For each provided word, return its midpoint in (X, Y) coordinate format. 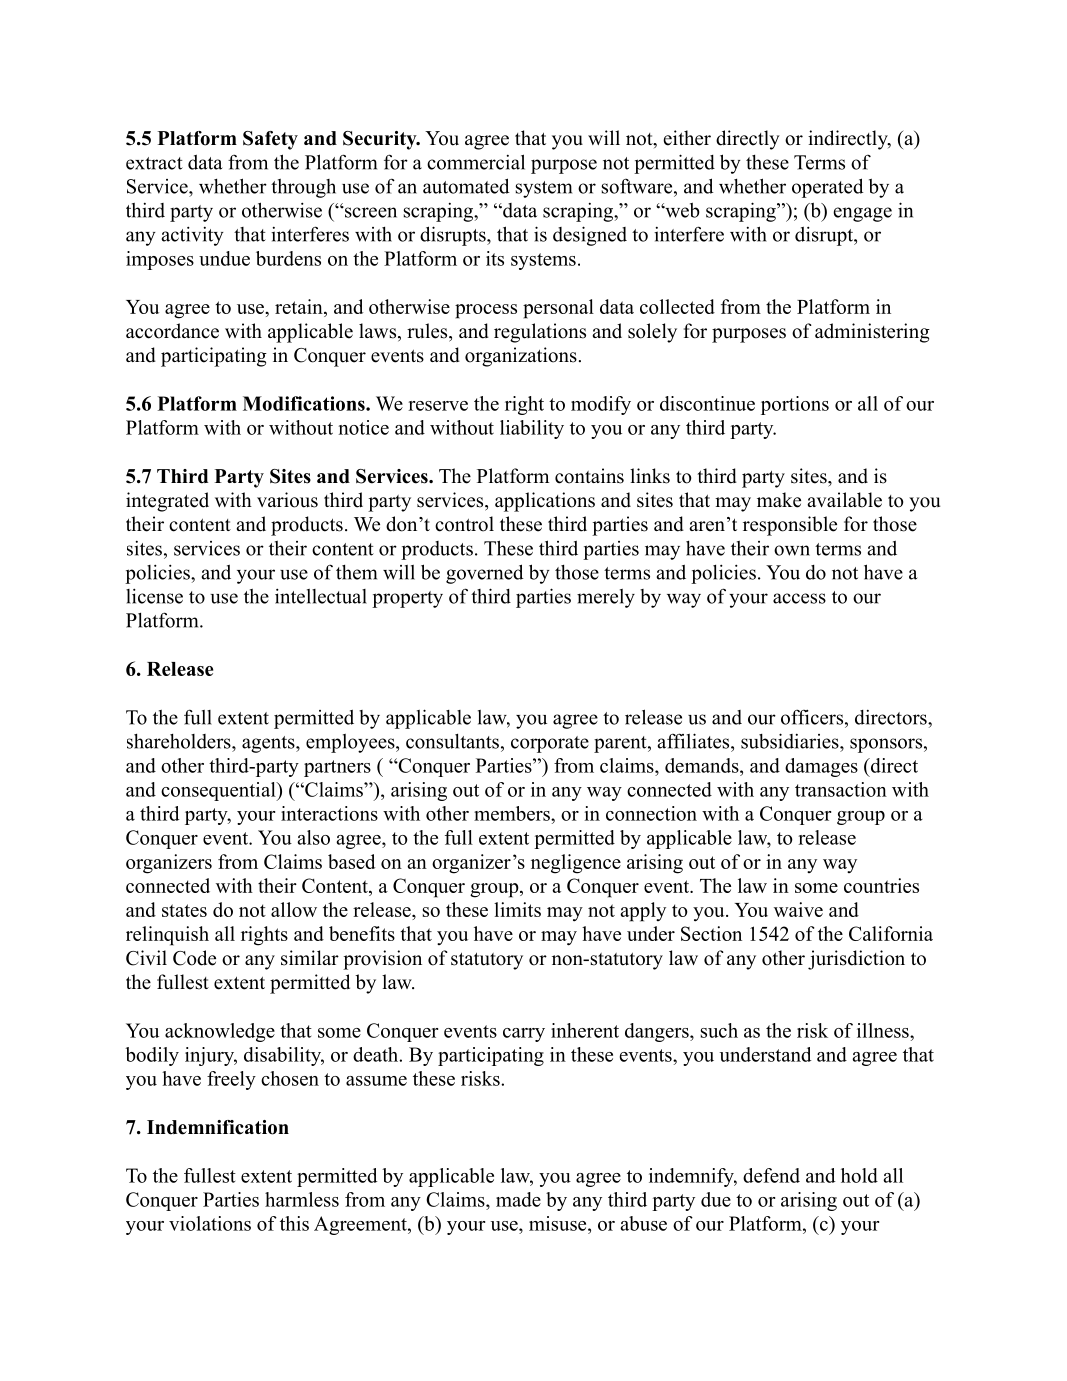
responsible (790, 526)
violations (210, 1223)
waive (798, 909)
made (518, 1199)
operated (828, 188)
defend (771, 1175)
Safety (270, 140)
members (513, 813)
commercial (476, 162)
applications (545, 502)
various (287, 500)
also (313, 837)
